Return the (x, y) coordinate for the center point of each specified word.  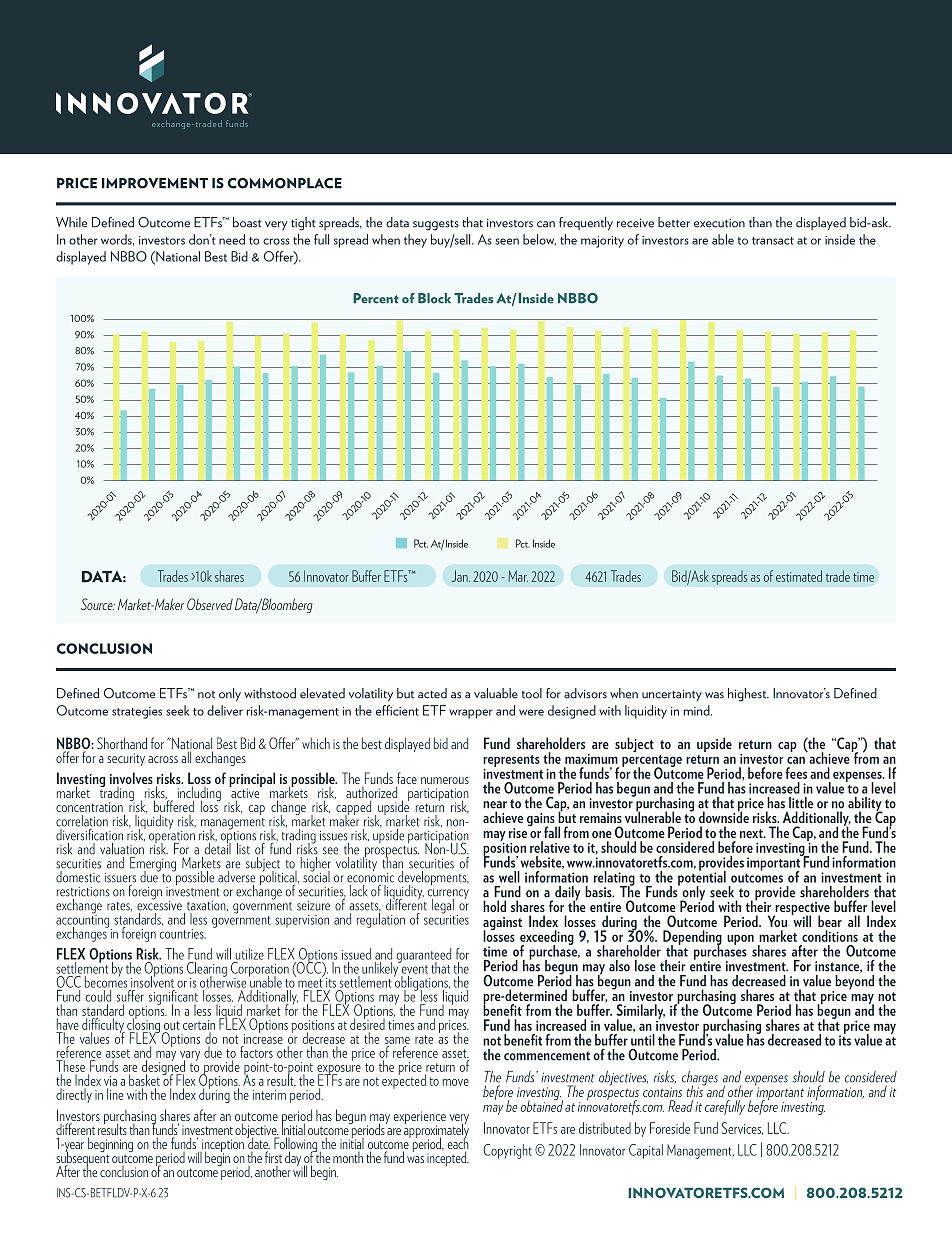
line (115, 1094)
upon (740, 939)
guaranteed (424, 956)
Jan (461, 576)
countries (183, 934)
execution (719, 223)
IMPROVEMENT (155, 183)
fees (796, 773)
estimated (799, 576)
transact (773, 241)
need (232, 239)
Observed (210, 604)
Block (434, 298)
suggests (436, 225)
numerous (445, 780)
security (126, 759)
